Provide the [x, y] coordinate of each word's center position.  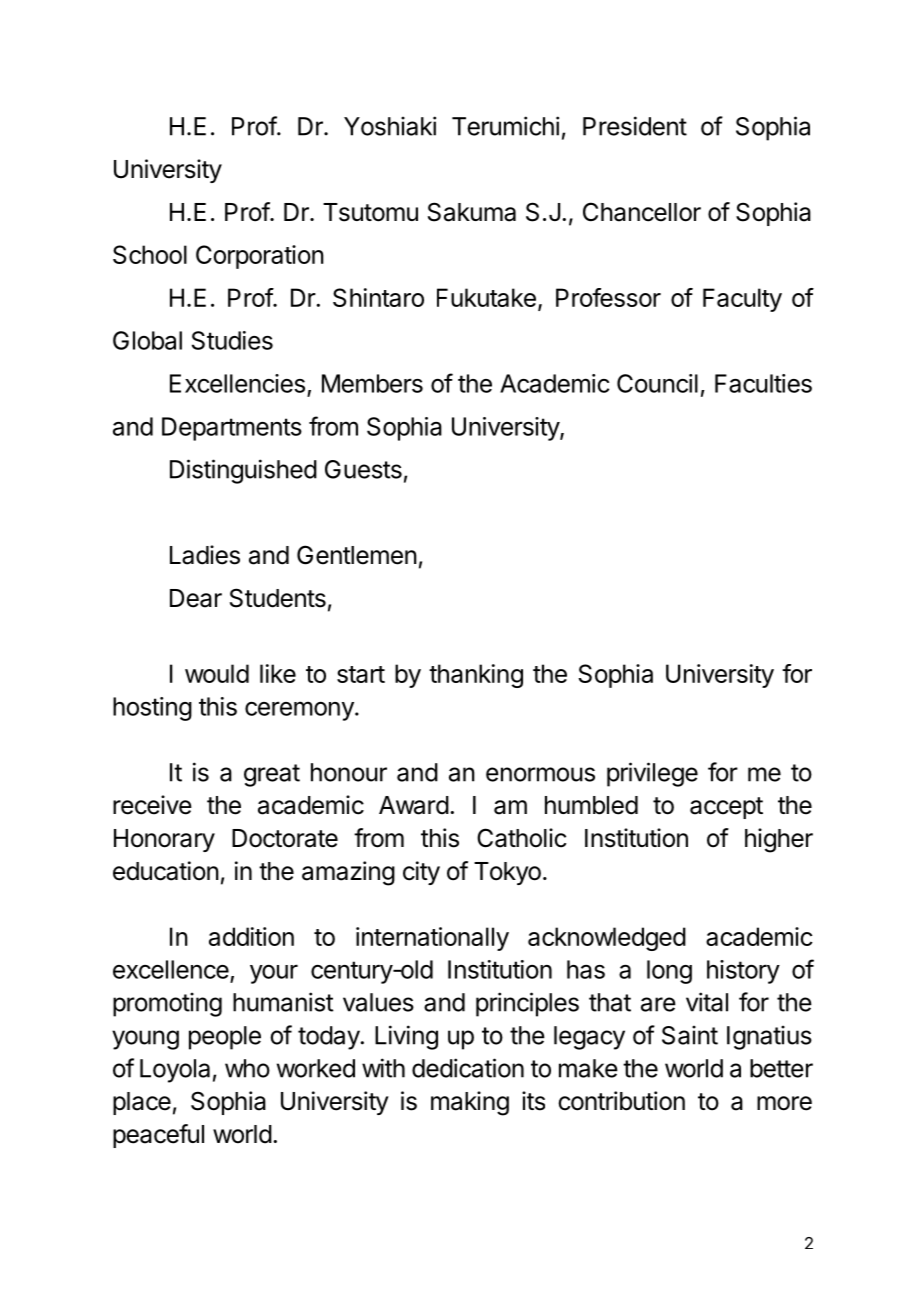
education [166, 871]
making [470, 1103]
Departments [232, 429]
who [247, 1068]
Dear [196, 598]
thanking [476, 676]
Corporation [260, 257]
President [635, 126]
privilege [652, 774]
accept [726, 808]
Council [657, 383]
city [421, 873]
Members [372, 383]
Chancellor [642, 212]
